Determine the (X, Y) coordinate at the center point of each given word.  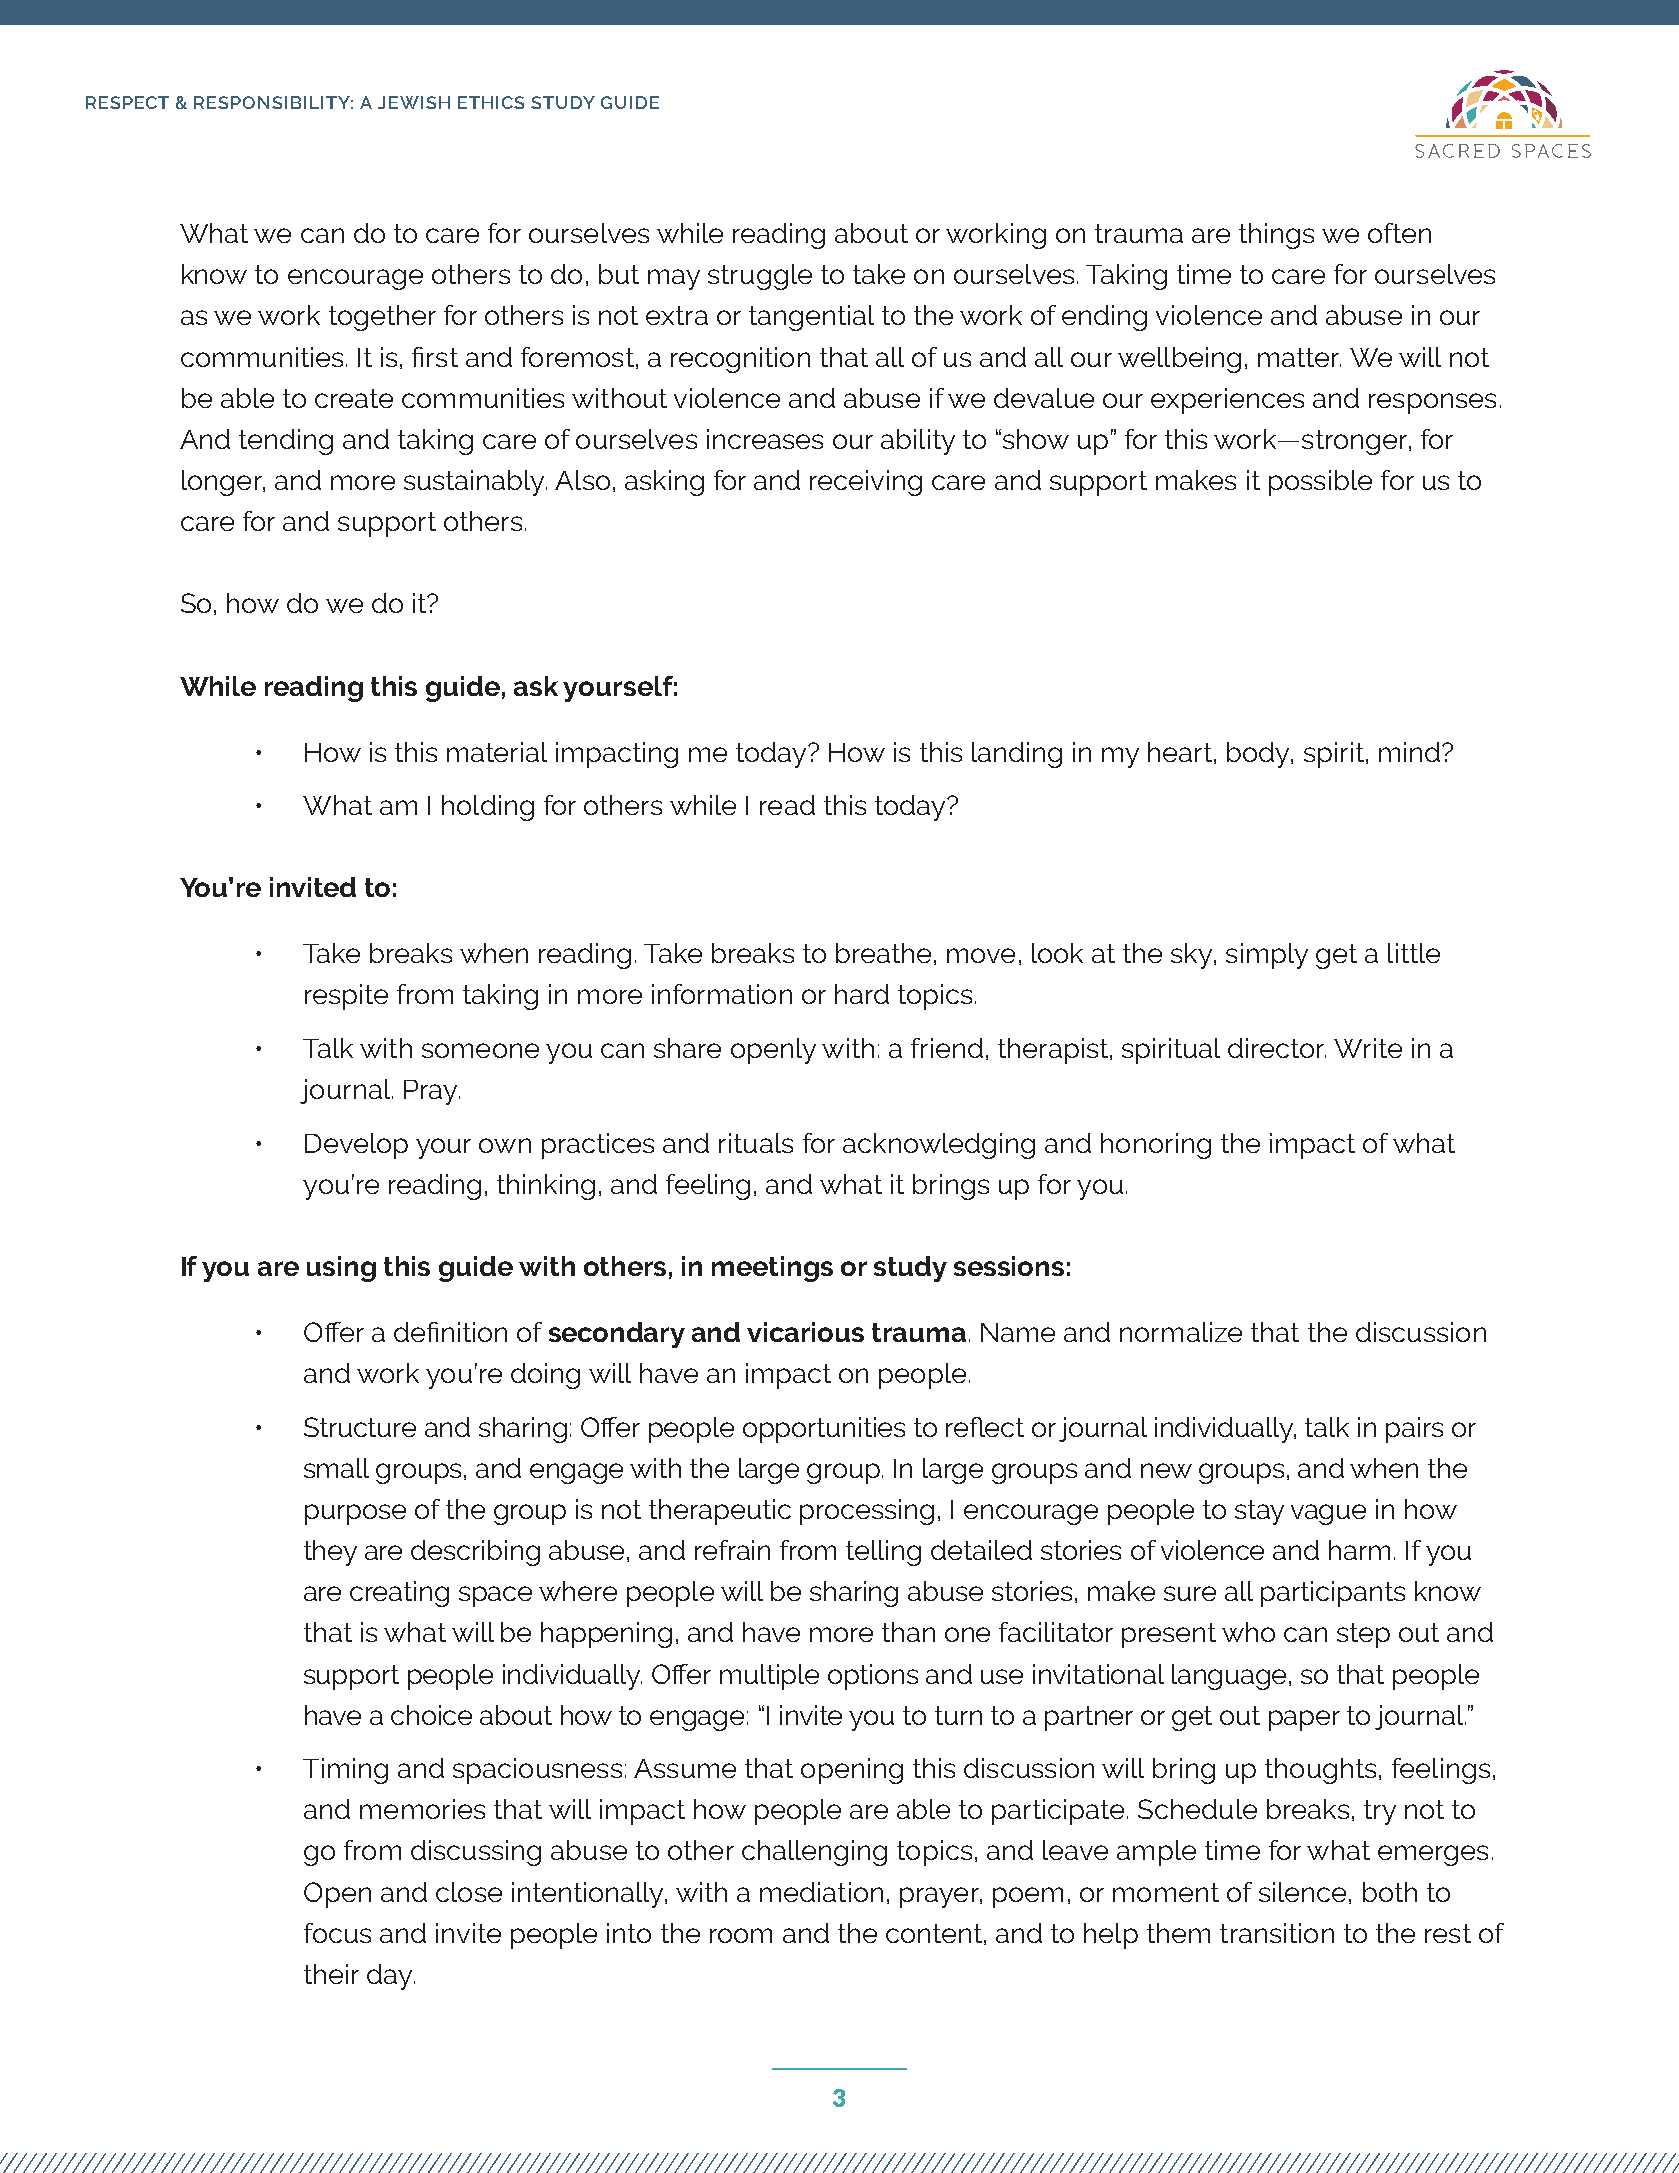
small (336, 1468)
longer (223, 483)
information (722, 994)
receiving (866, 483)
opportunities (824, 1430)
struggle (760, 277)
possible (1320, 483)
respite (346, 997)
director (1277, 1048)
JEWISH (414, 102)
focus (337, 1933)
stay (1259, 1512)
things (1276, 236)
